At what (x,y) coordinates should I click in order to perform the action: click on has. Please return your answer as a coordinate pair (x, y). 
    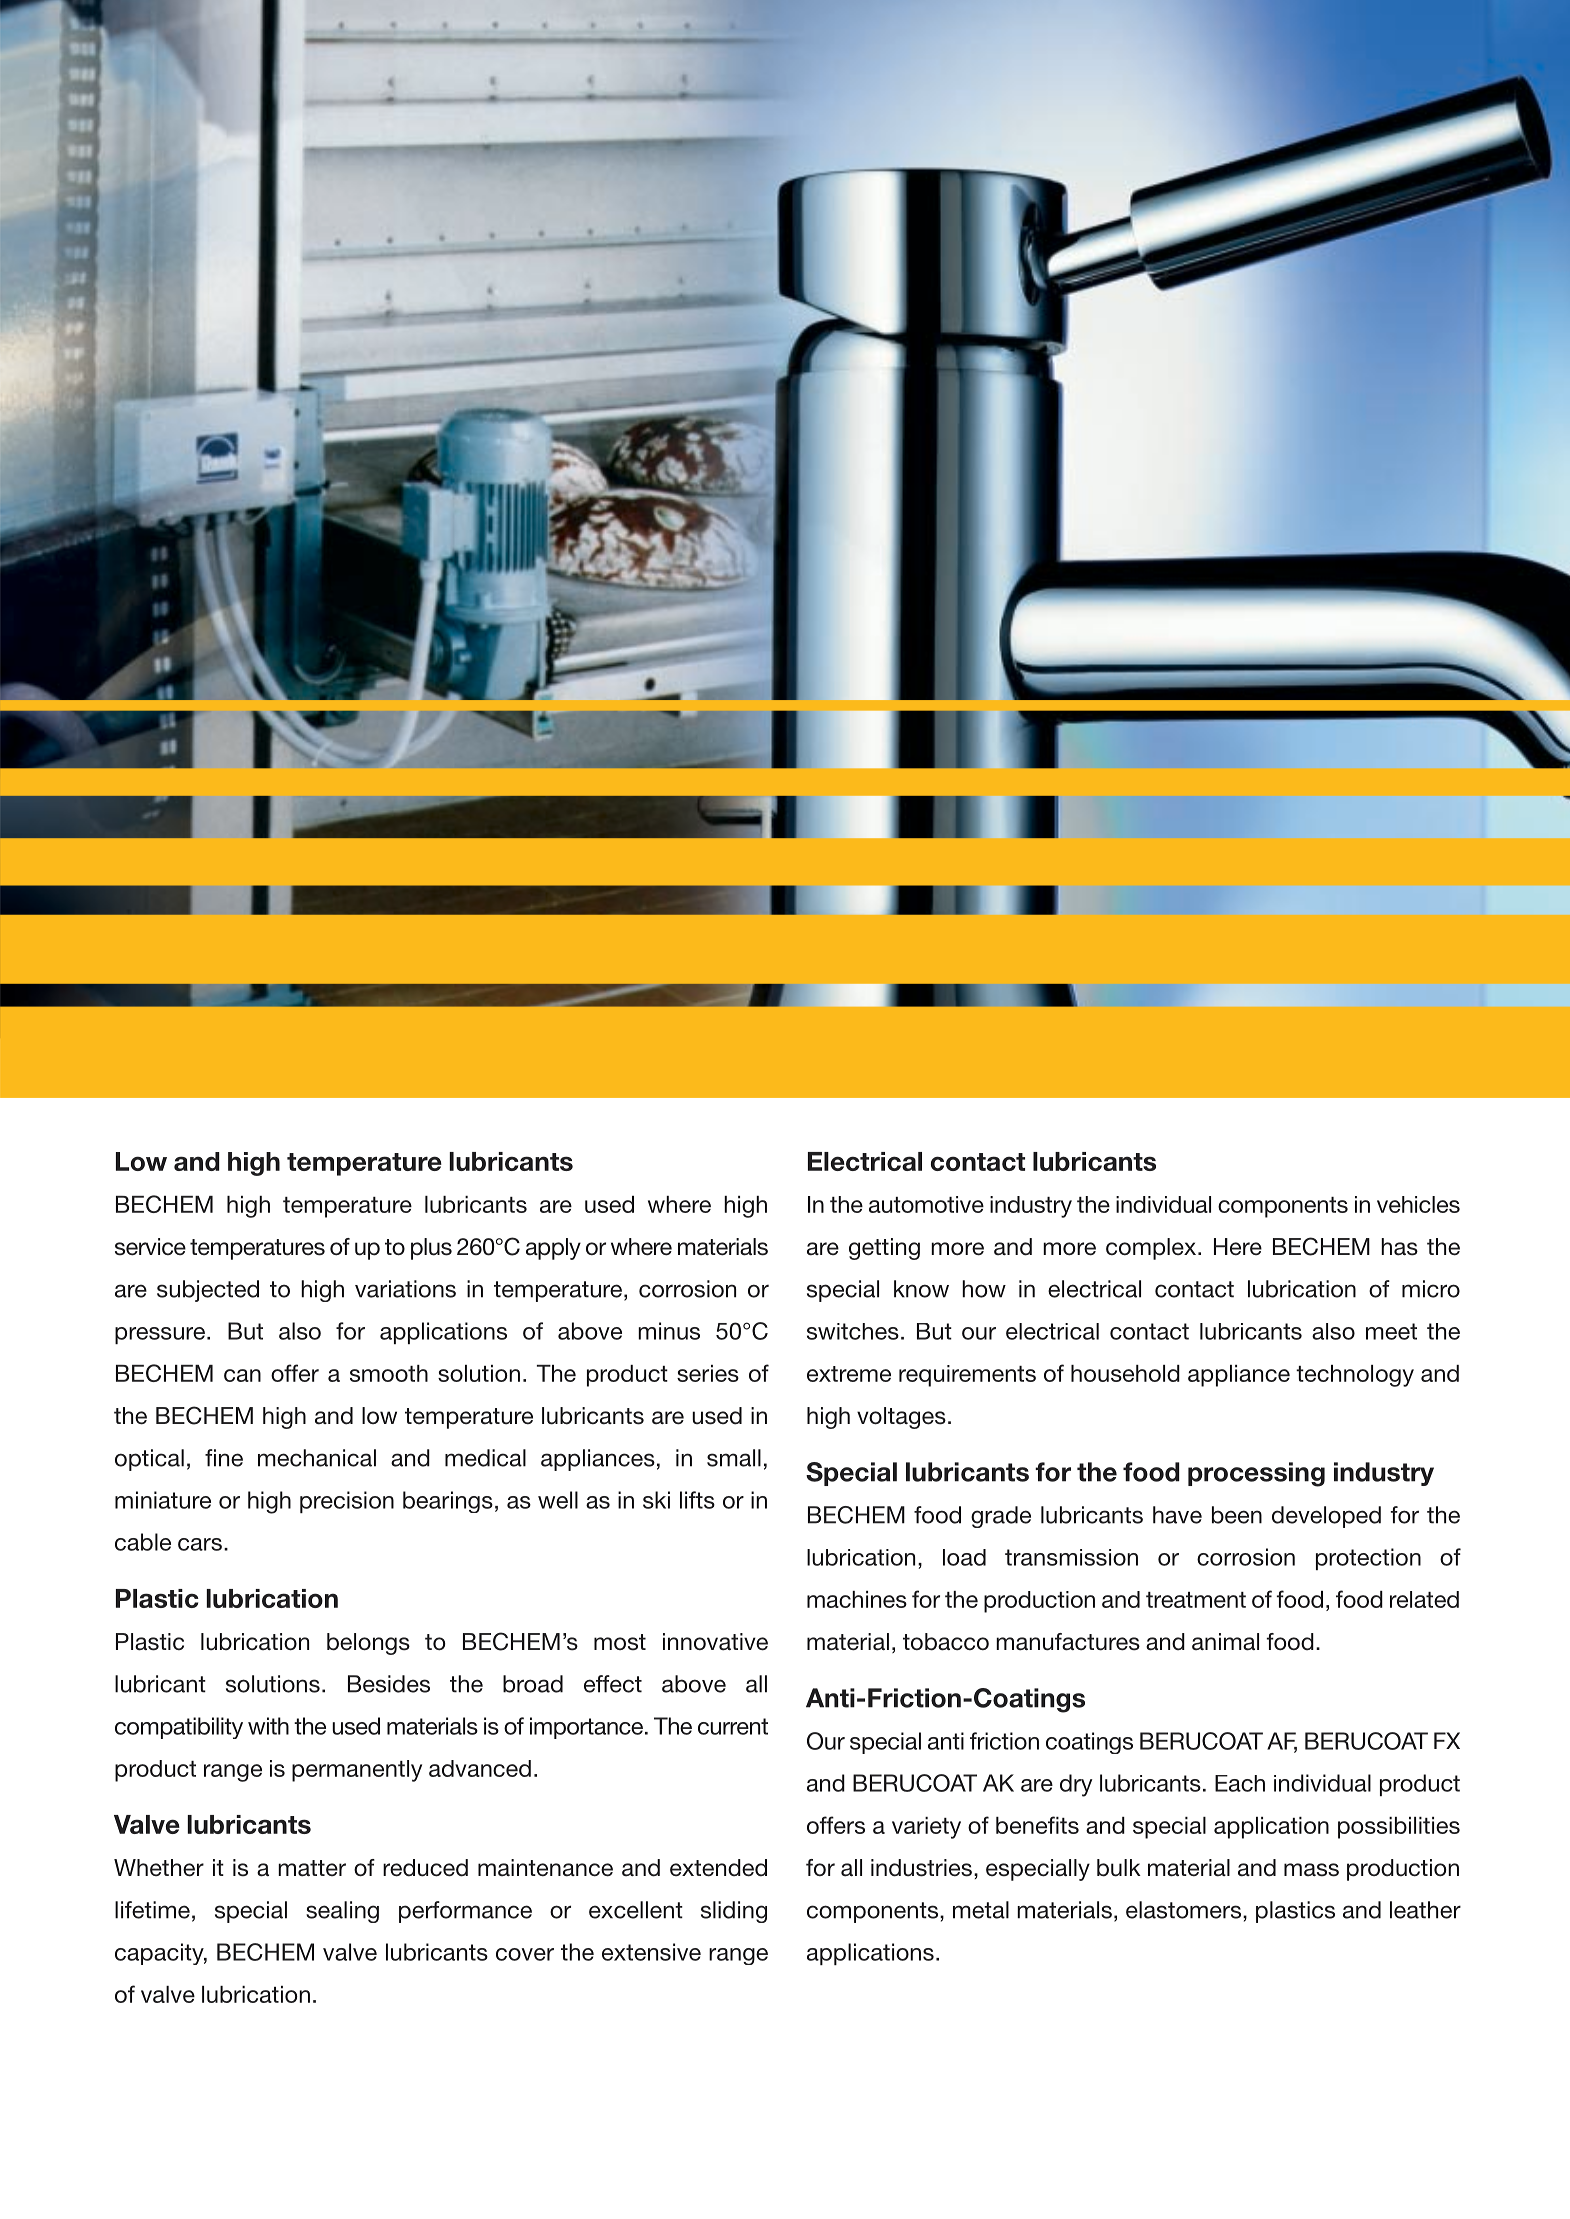
    Looking at the image, I should click on (1399, 1247).
